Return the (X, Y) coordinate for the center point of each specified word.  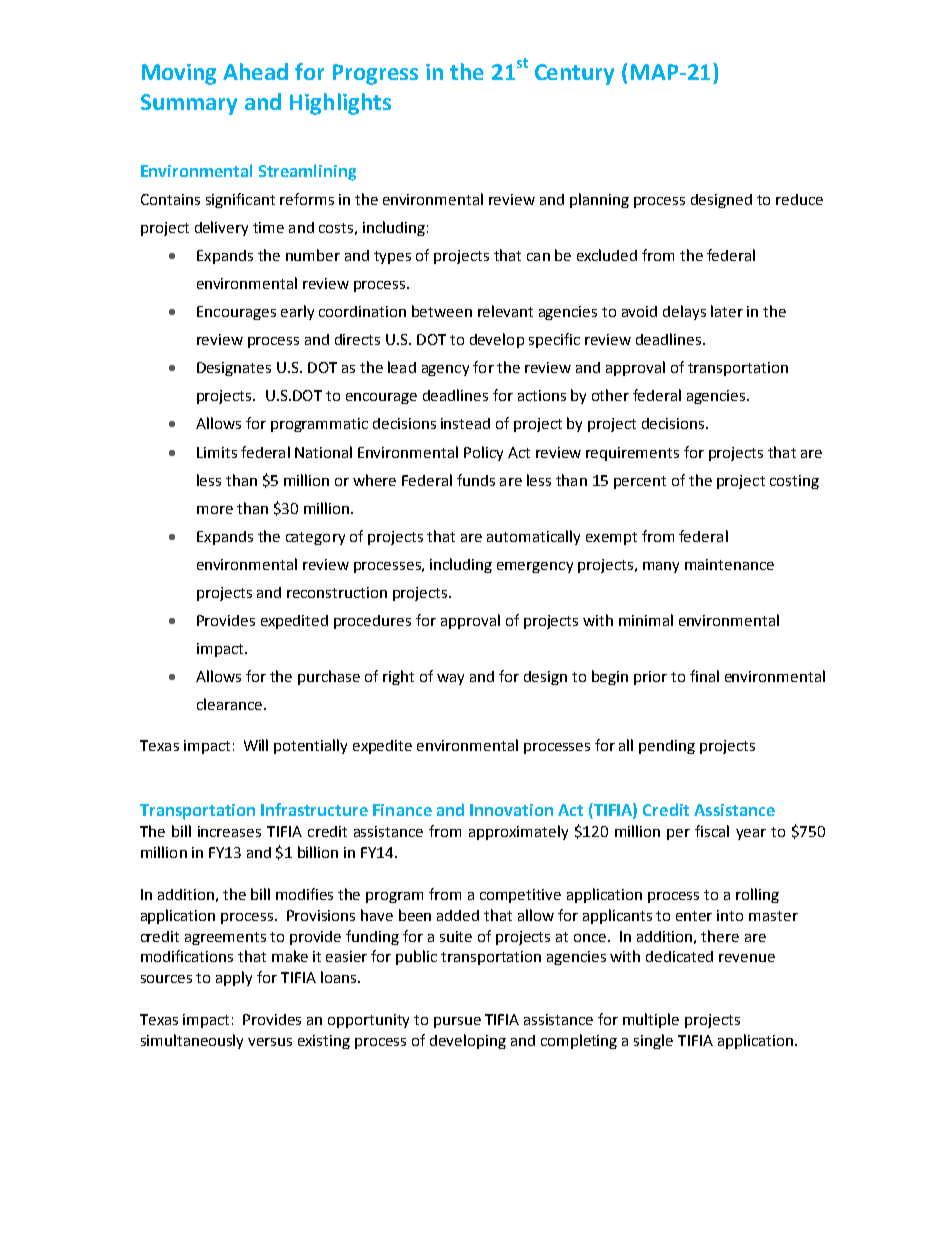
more (215, 510)
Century (574, 74)
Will (256, 745)
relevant (505, 311)
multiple (651, 1020)
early (297, 312)
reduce (799, 199)
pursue (457, 1022)
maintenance (729, 564)
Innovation (511, 810)
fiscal (712, 831)
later (727, 311)
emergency (535, 567)
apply (234, 978)
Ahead (255, 71)
